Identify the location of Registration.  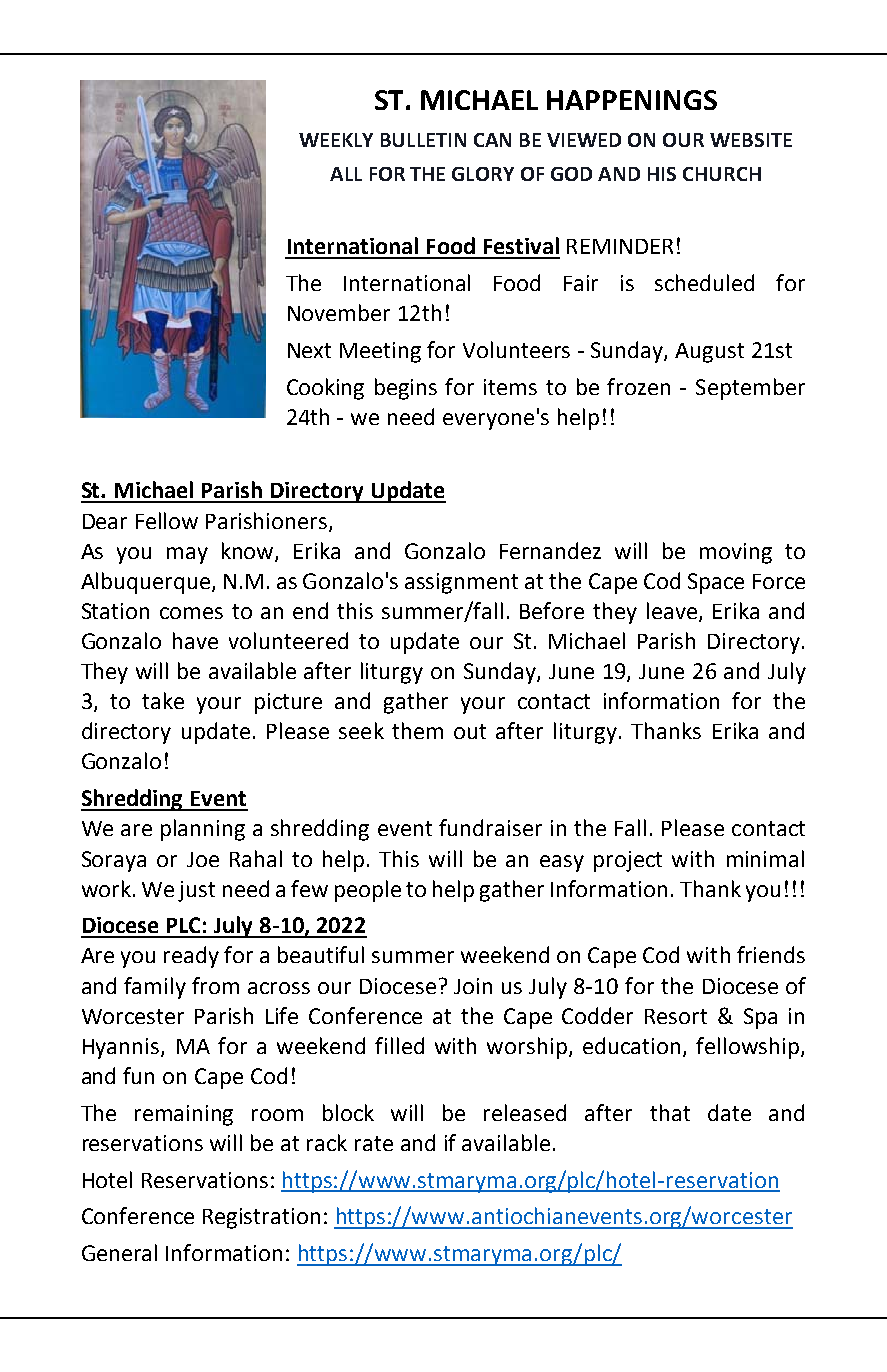
(261, 1218).
